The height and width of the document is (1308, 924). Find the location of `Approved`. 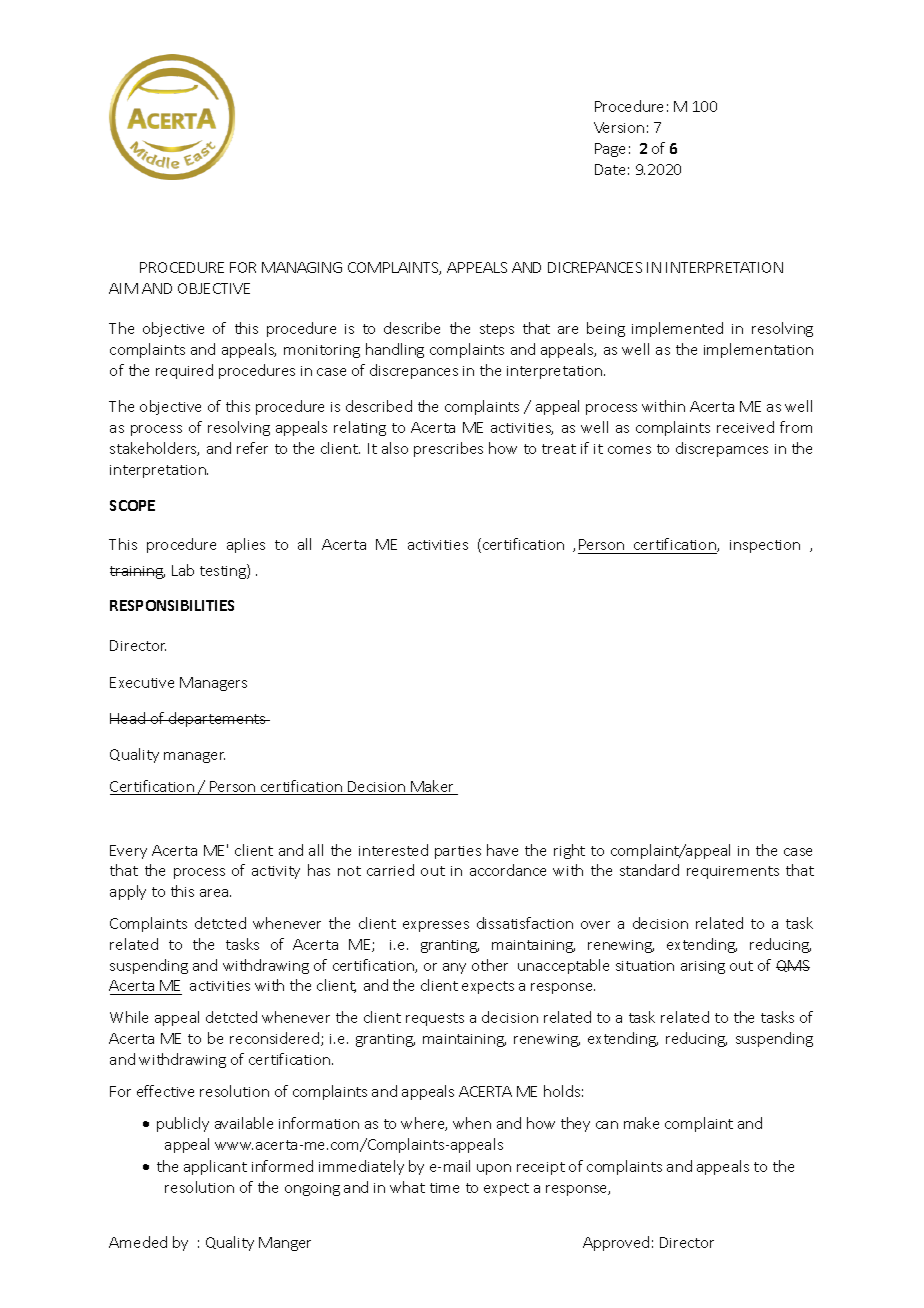

Approved is located at coordinates (616, 1243).
